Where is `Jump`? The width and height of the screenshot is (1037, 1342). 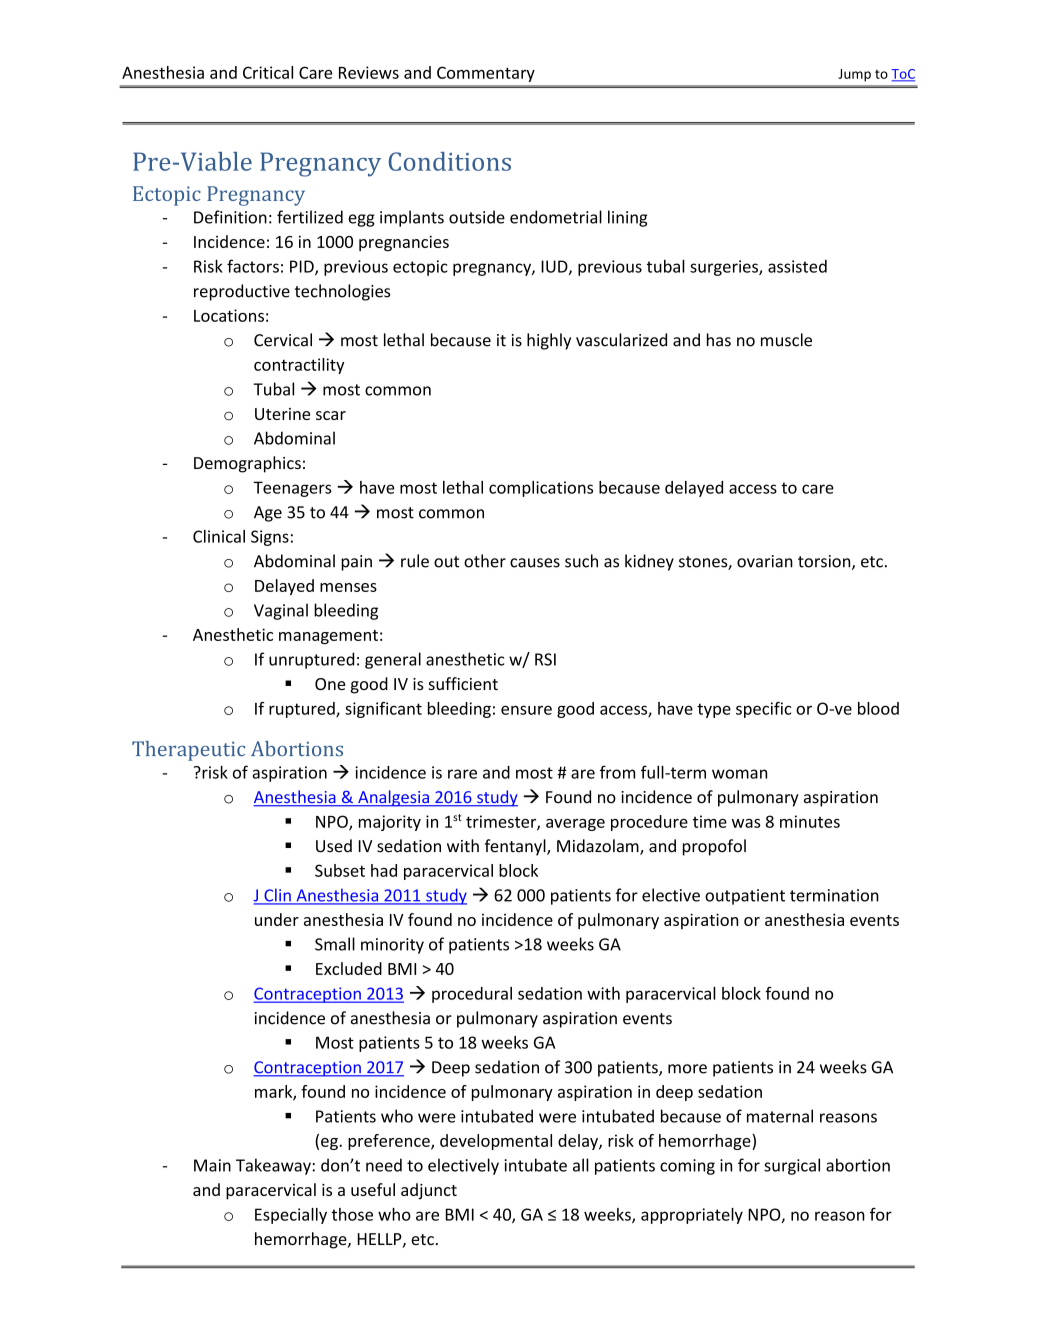
Jump is located at coordinates (854, 75).
